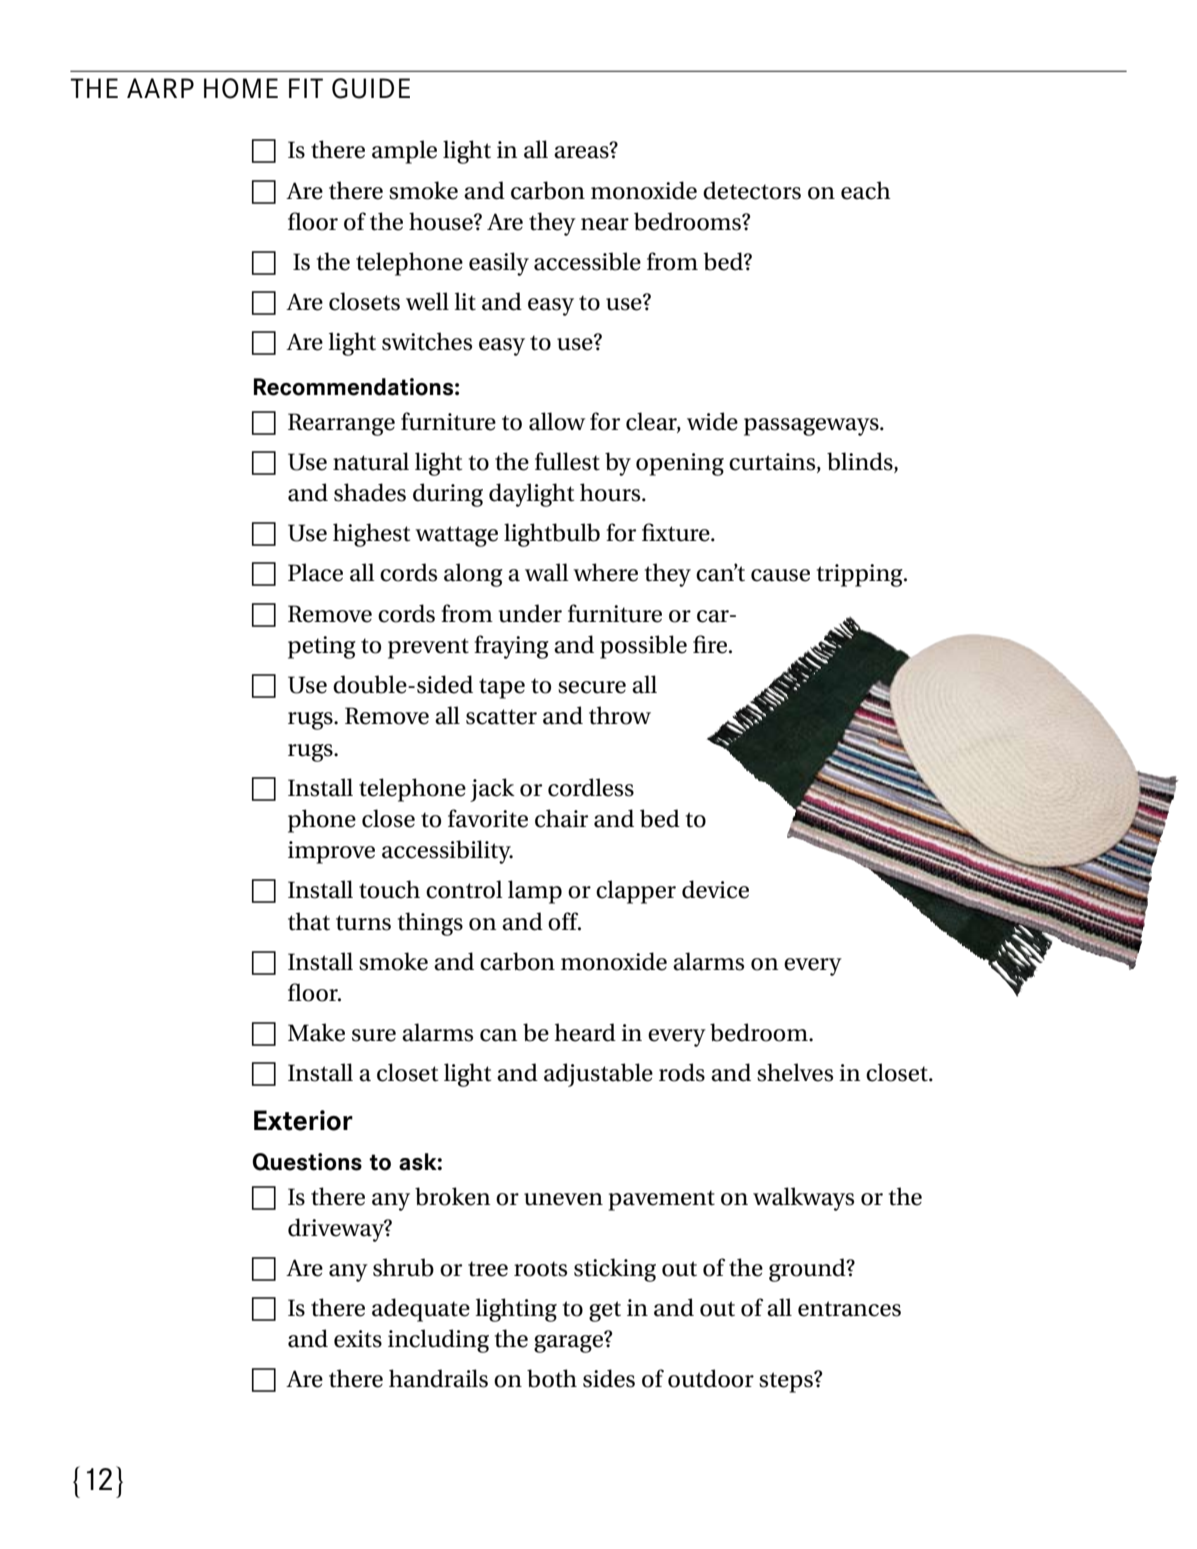  Describe the element at coordinates (552, 1378) in the screenshot. I see `both` at that location.
